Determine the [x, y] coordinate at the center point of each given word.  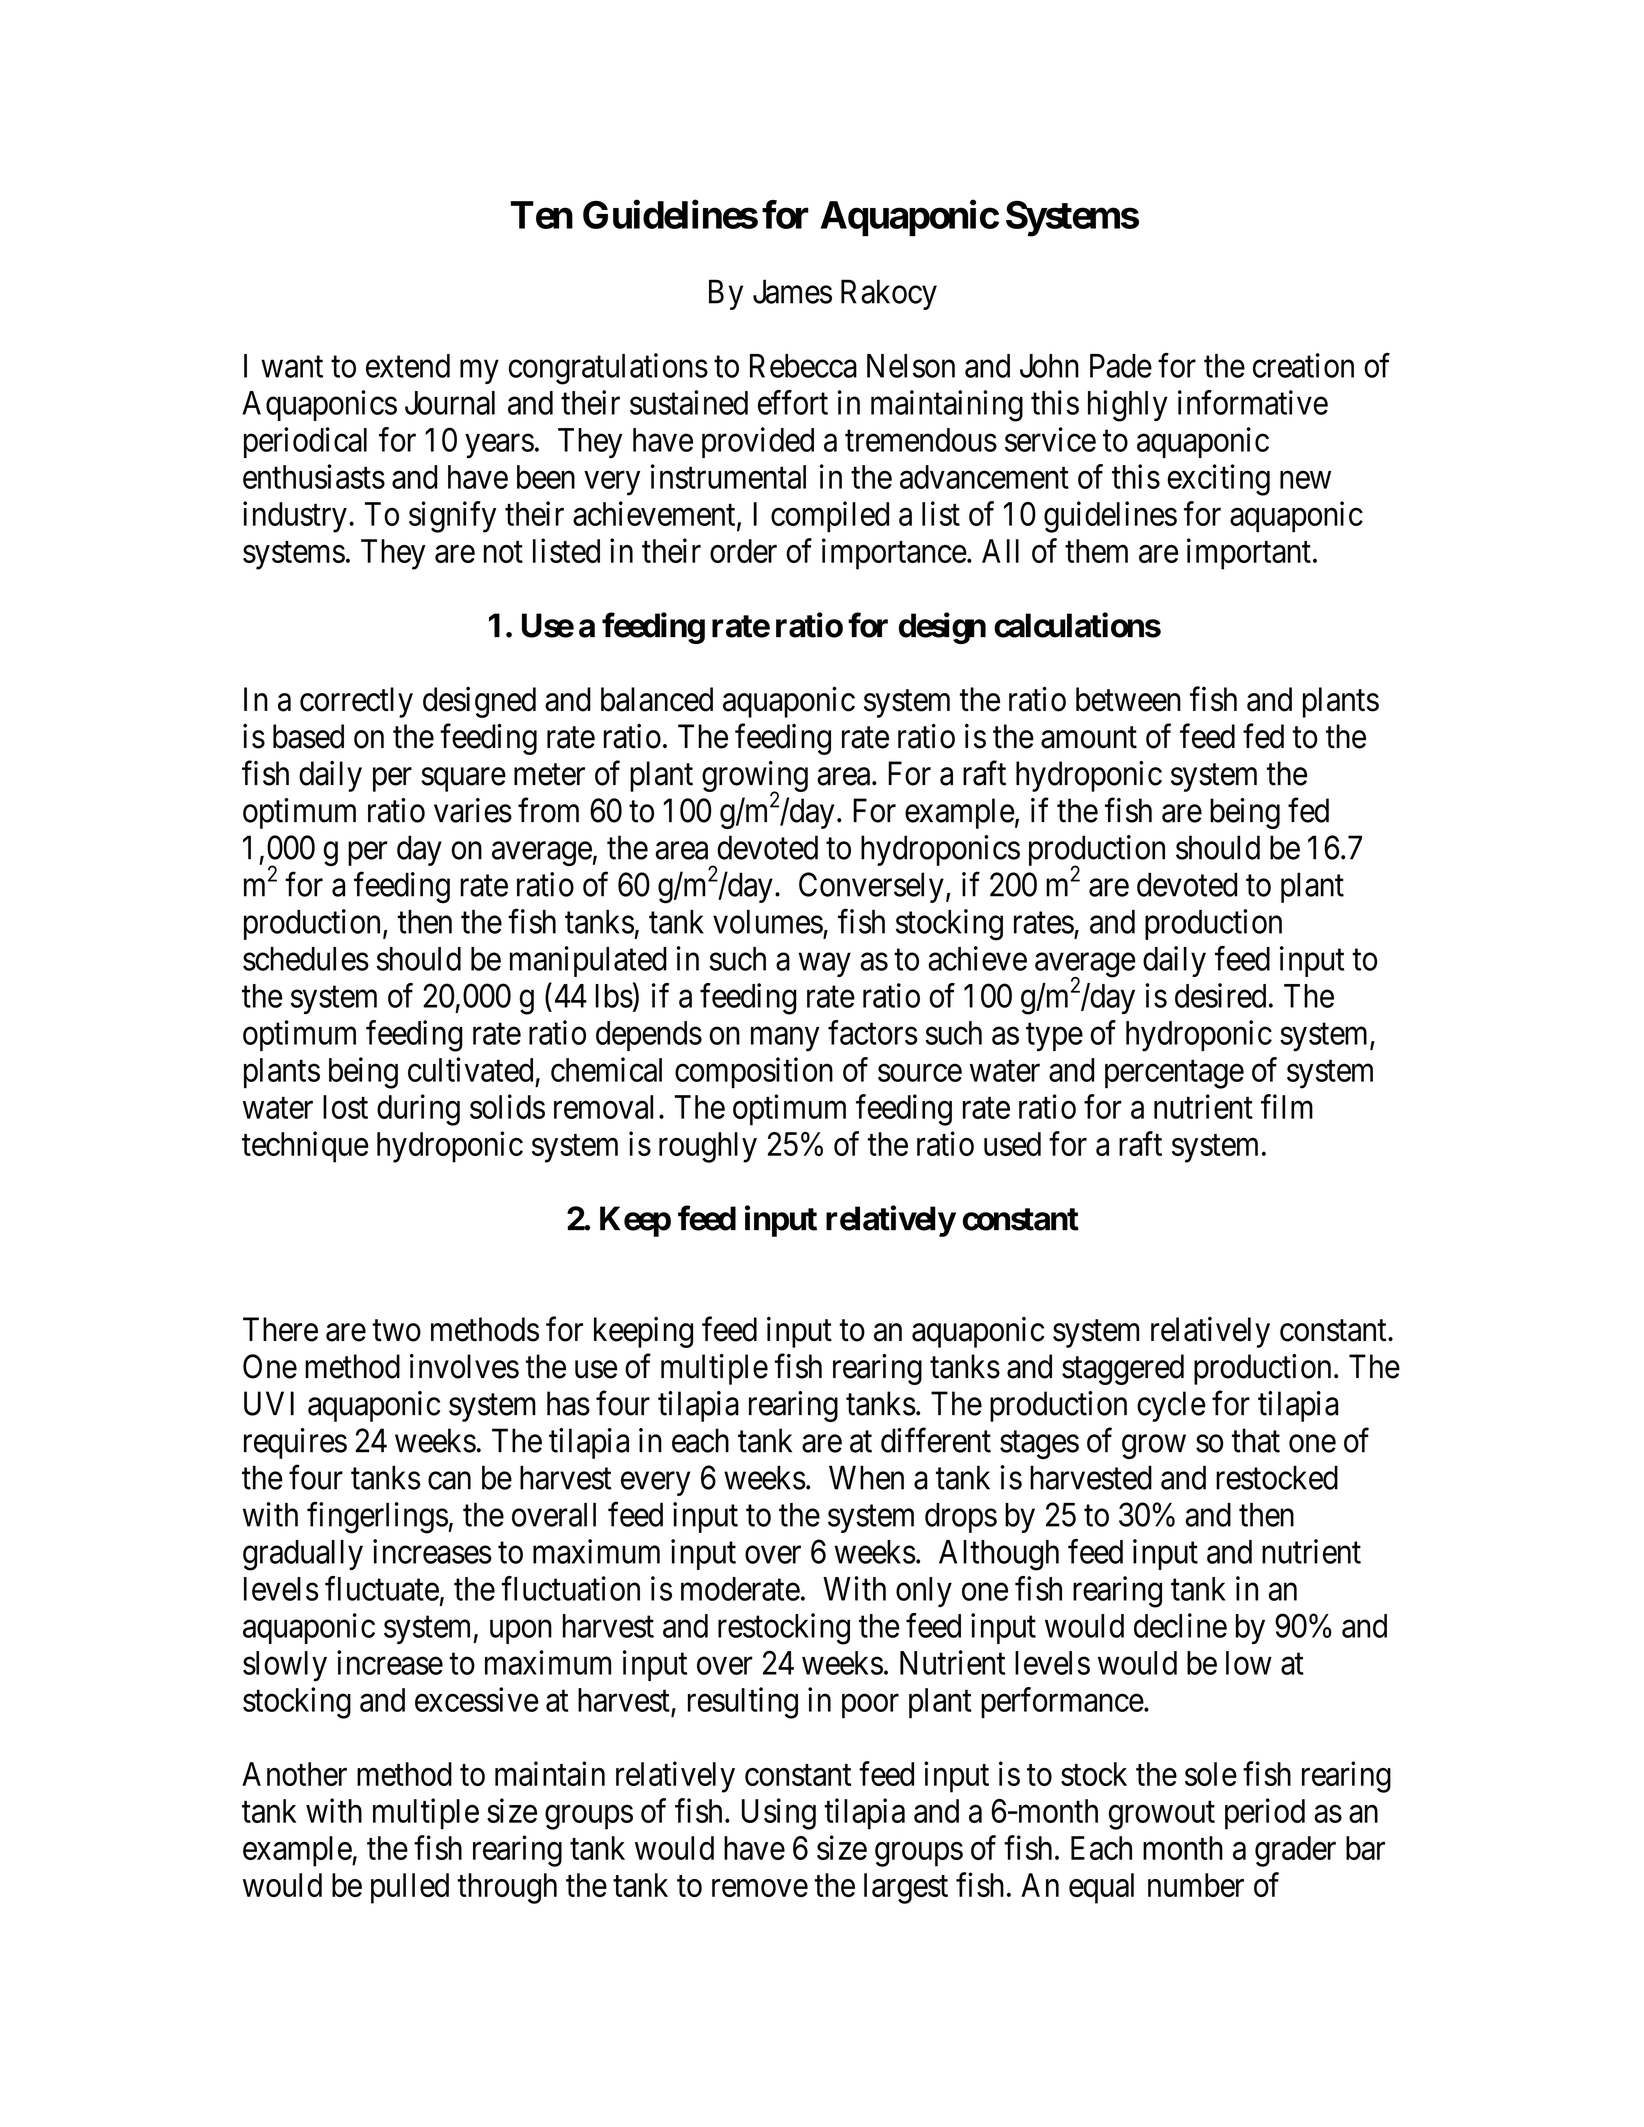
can [449, 1481]
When [866, 1477]
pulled [410, 1888]
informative [1253, 402]
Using [779, 1814]
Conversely [871, 887]
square [463, 780]
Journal [450, 403]
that [1256, 1440]
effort [793, 402]
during [418, 1110]
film [1287, 1106]
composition [754, 1072]
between [1128, 699]
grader [1295, 1851]
